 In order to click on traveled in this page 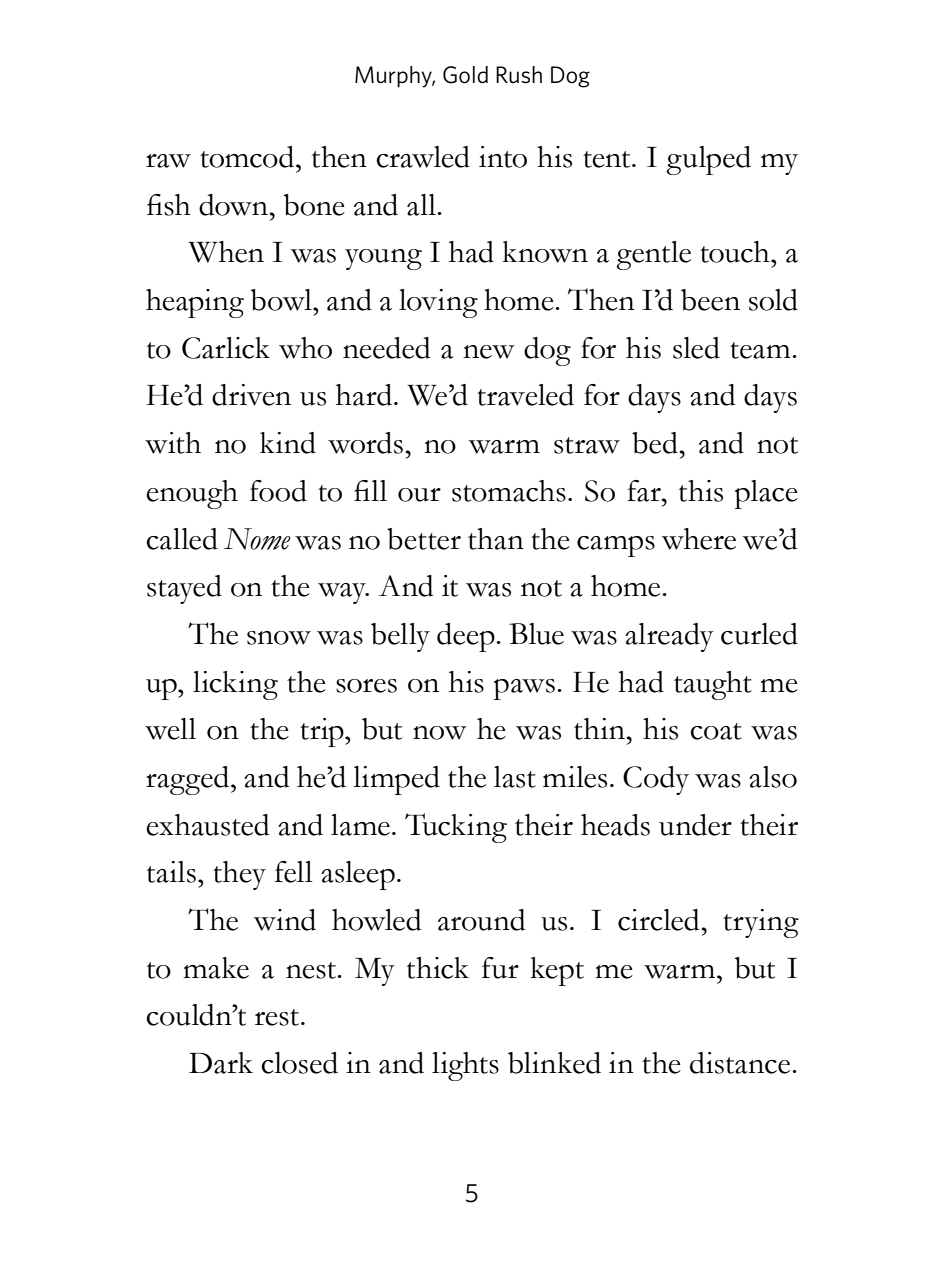, I will do `click(525, 395)`.
